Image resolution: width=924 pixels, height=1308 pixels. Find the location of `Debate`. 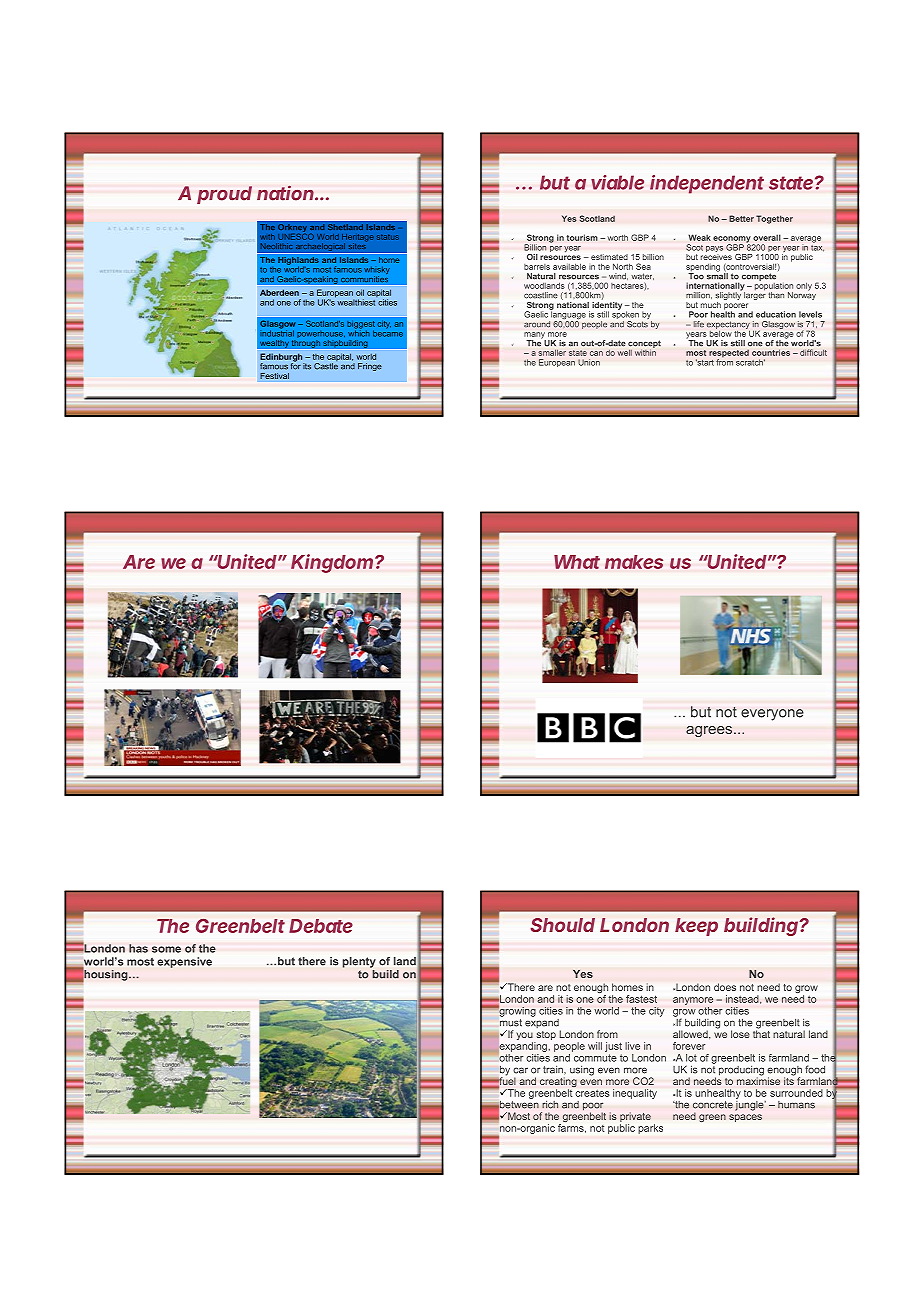

Debate is located at coordinates (321, 926).
